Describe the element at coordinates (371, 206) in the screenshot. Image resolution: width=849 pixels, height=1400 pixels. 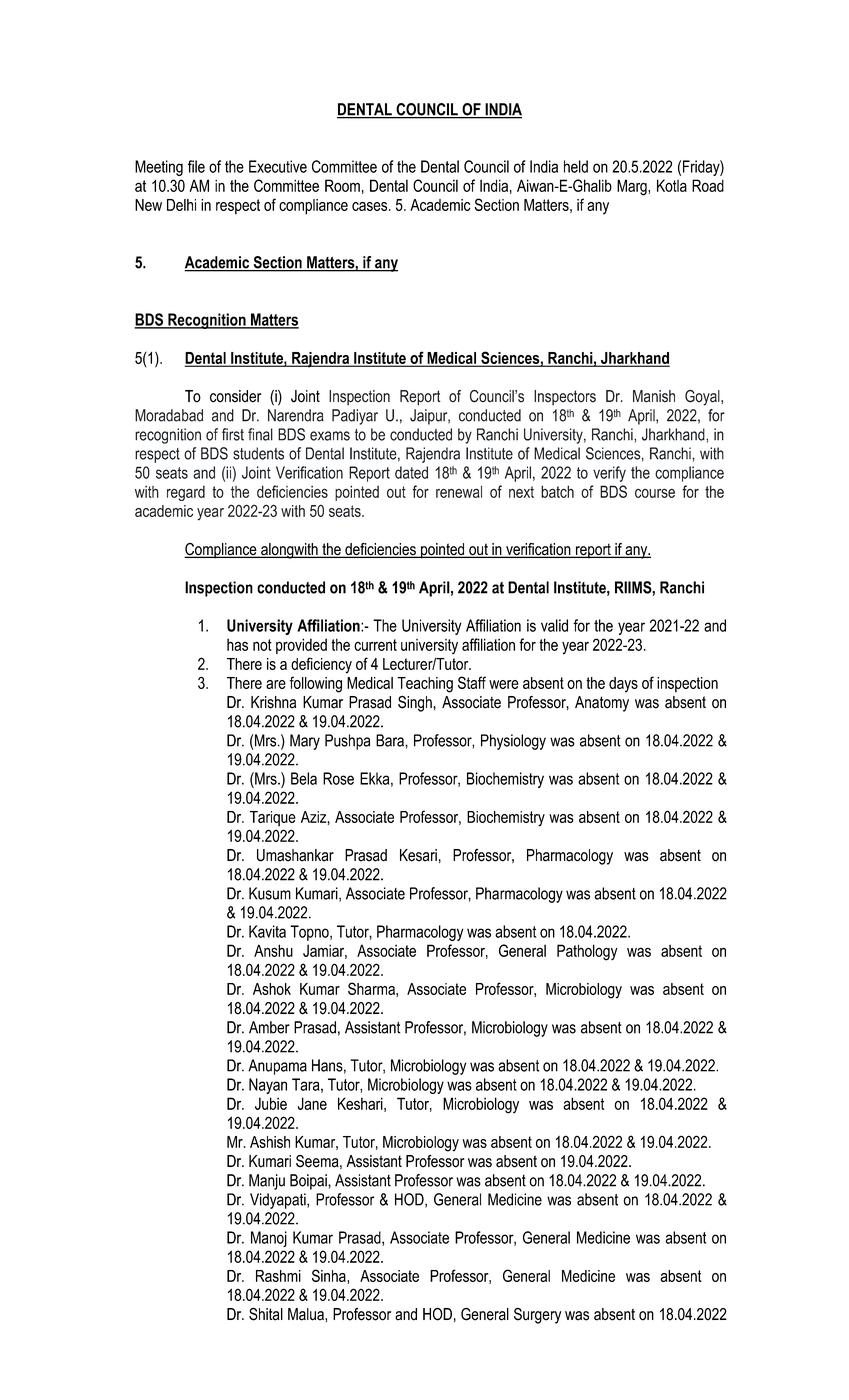
I see `cases` at that location.
